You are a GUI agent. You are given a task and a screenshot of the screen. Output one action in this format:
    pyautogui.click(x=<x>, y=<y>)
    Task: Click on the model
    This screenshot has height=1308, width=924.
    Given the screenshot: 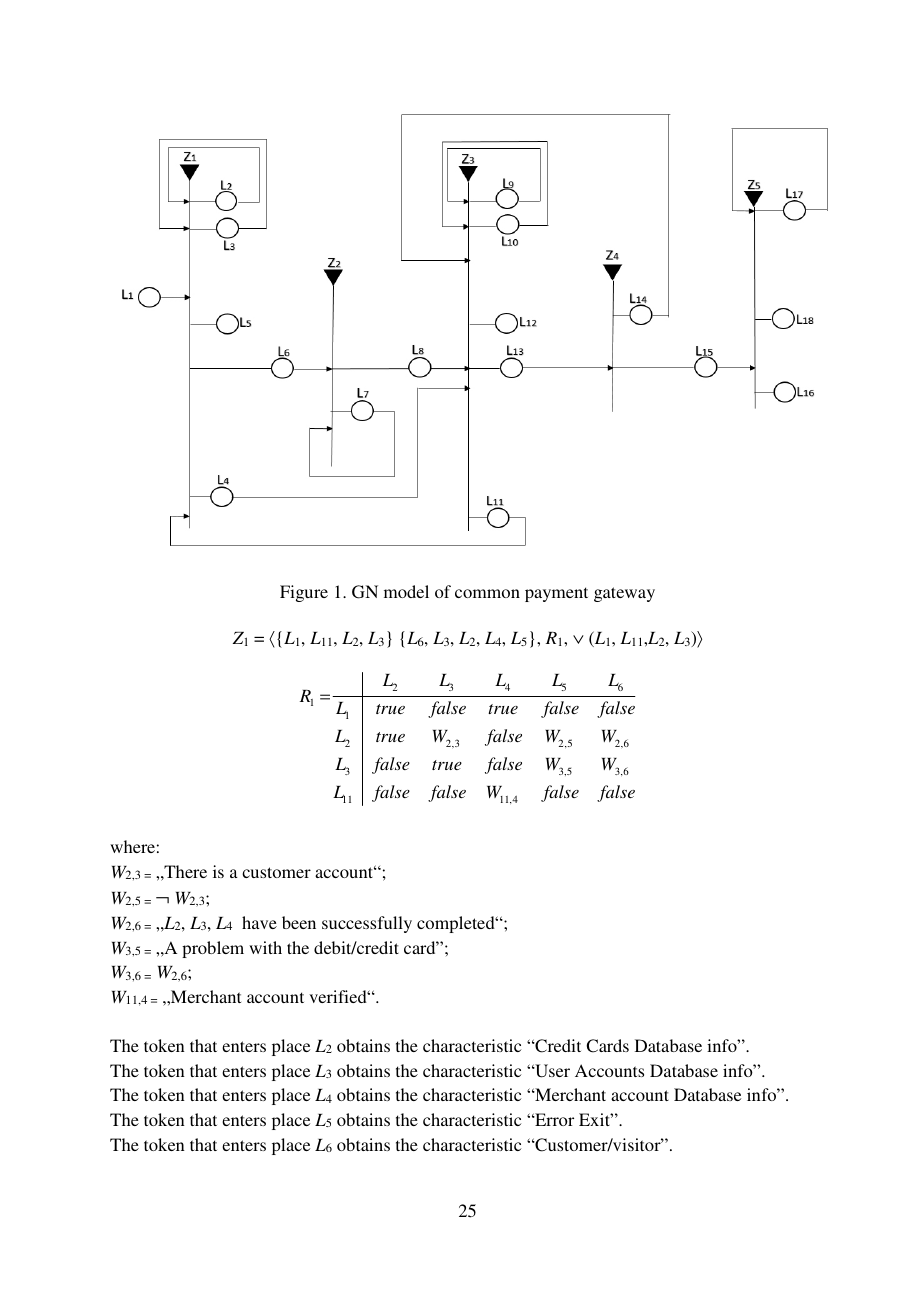 What is the action you would take?
    pyautogui.click(x=406, y=591)
